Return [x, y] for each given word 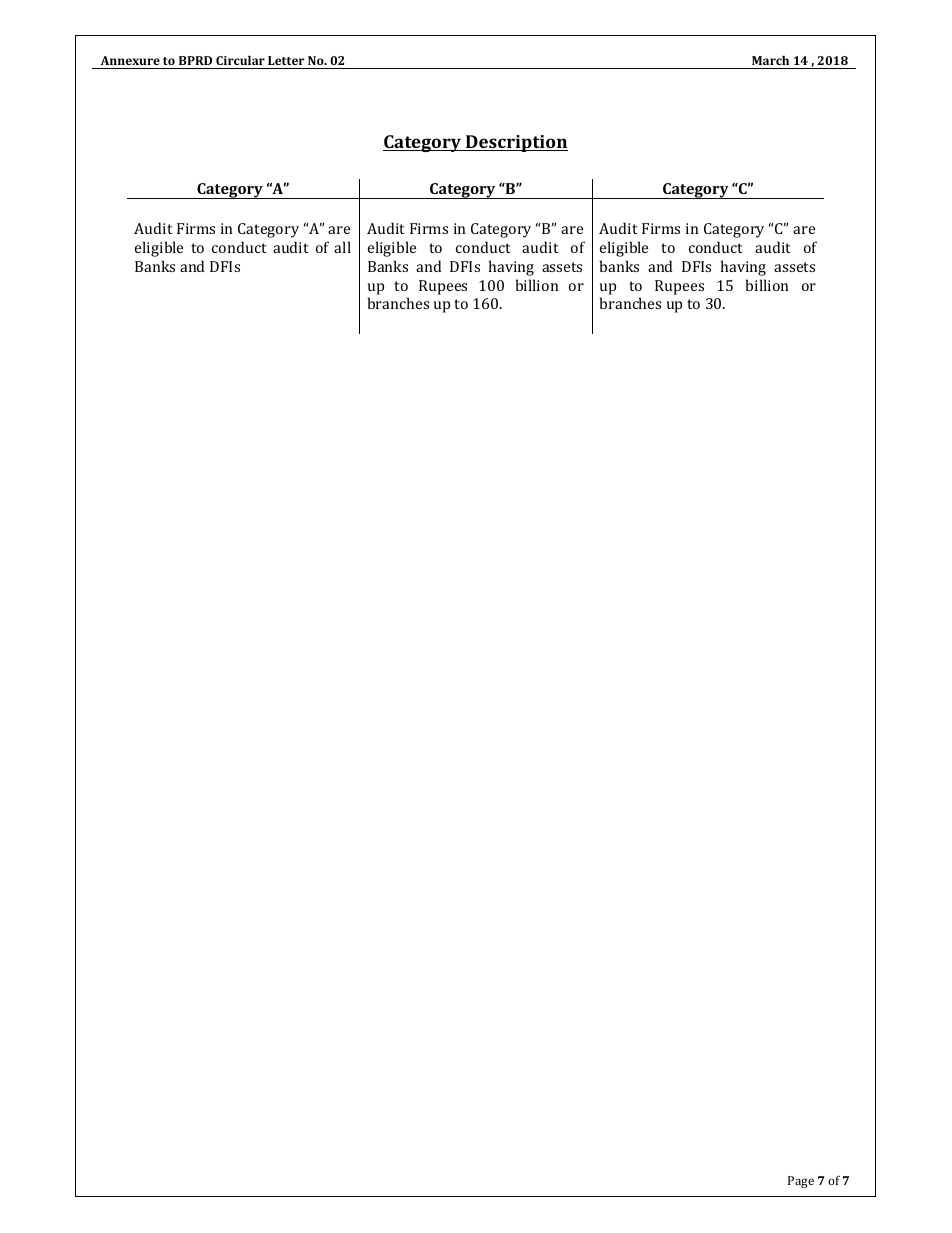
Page [801, 1182]
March [770, 60]
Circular [240, 60]
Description [516, 143]
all [342, 247]
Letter [286, 60]
